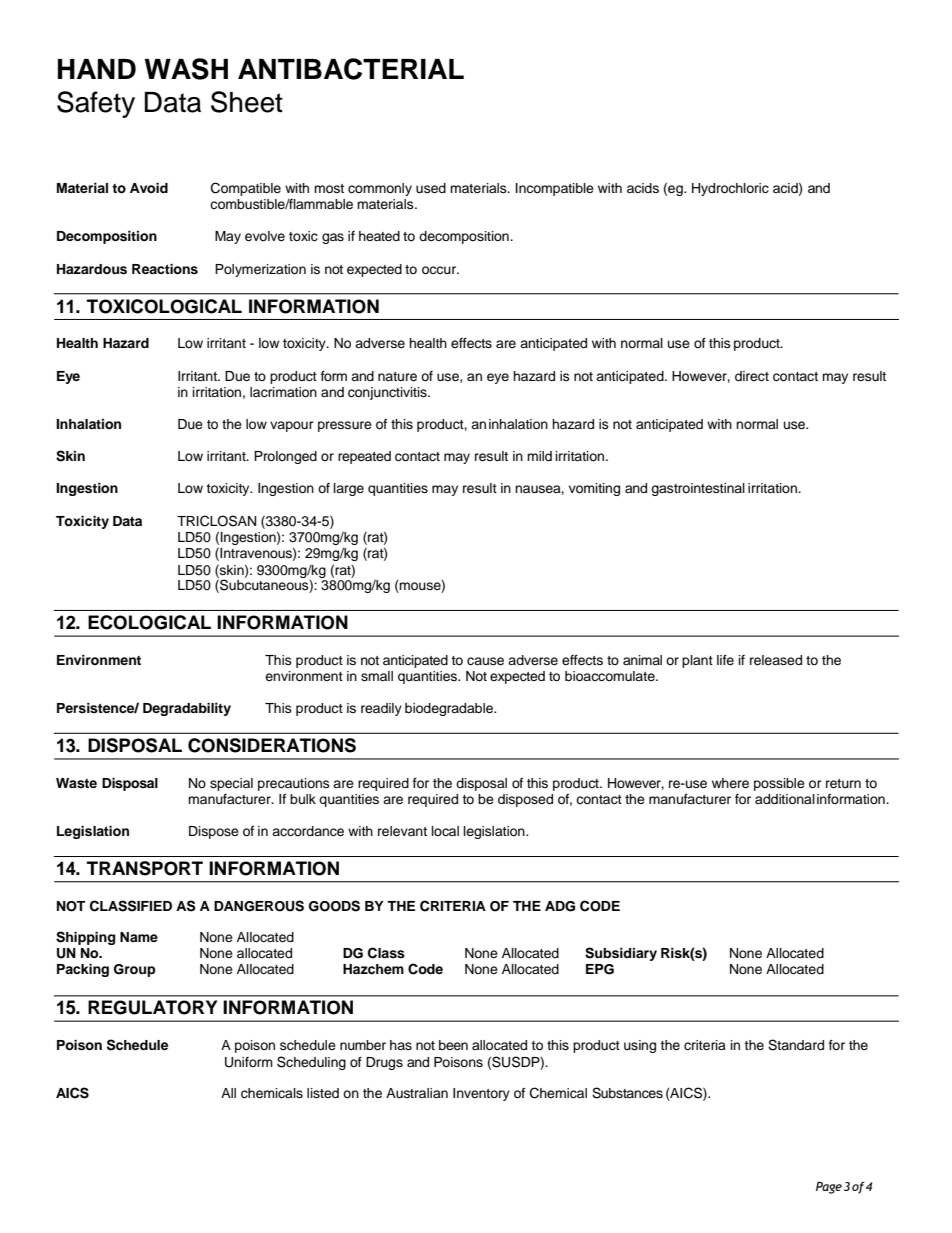 This page has height=1233, width=952. I want to click on gastrointestinal, so click(698, 489).
